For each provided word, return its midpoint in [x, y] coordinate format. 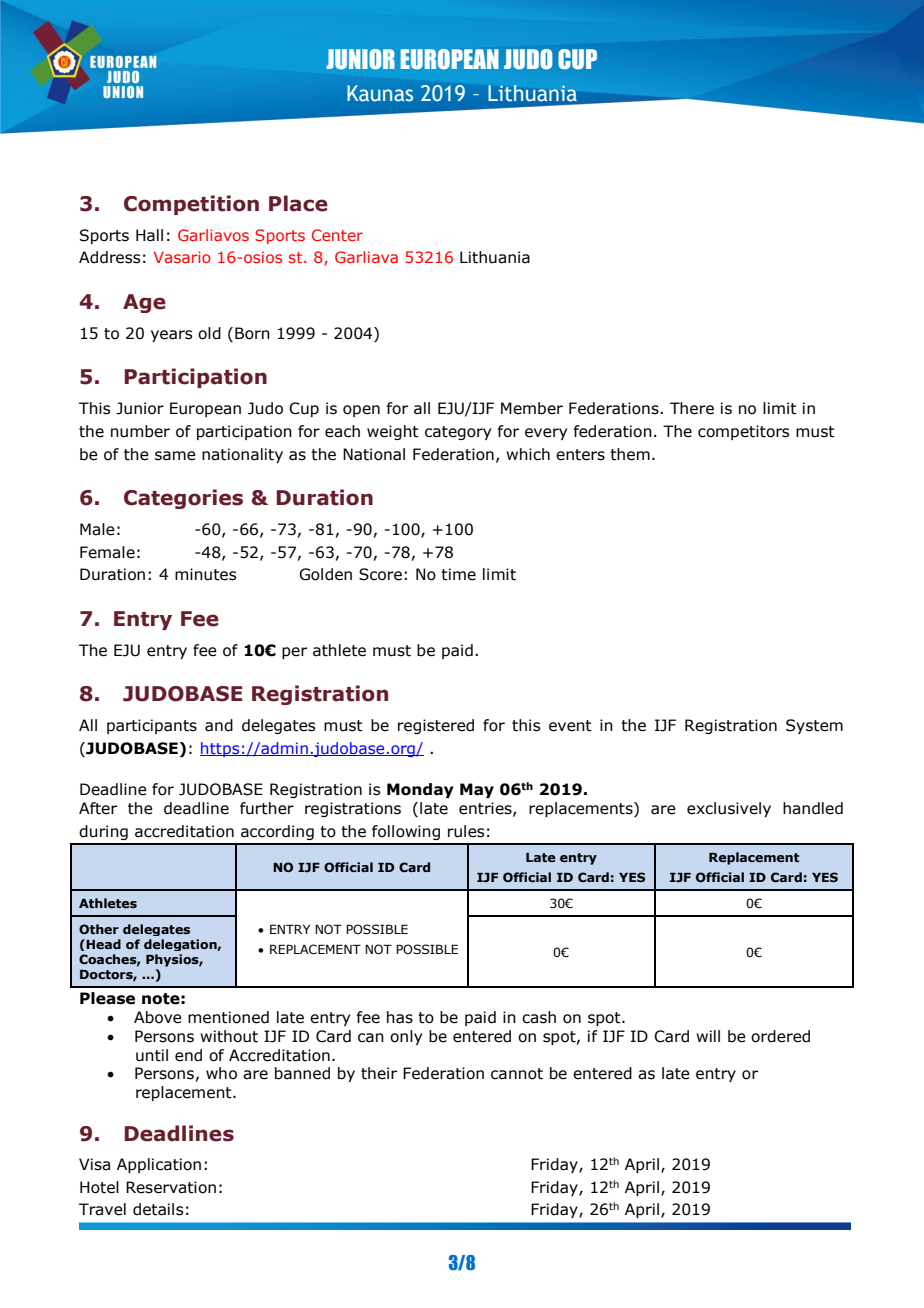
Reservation [171, 1187]
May [477, 790]
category [458, 433]
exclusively [729, 809]
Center [337, 235]
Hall [149, 235]
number [140, 431]
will [708, 1036]
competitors [743, 432]
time [458, 574]
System [814, 726]
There [692, 408]
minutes [205, 574]
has [400, 1017]
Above [158, 1017]
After [98, 808]
